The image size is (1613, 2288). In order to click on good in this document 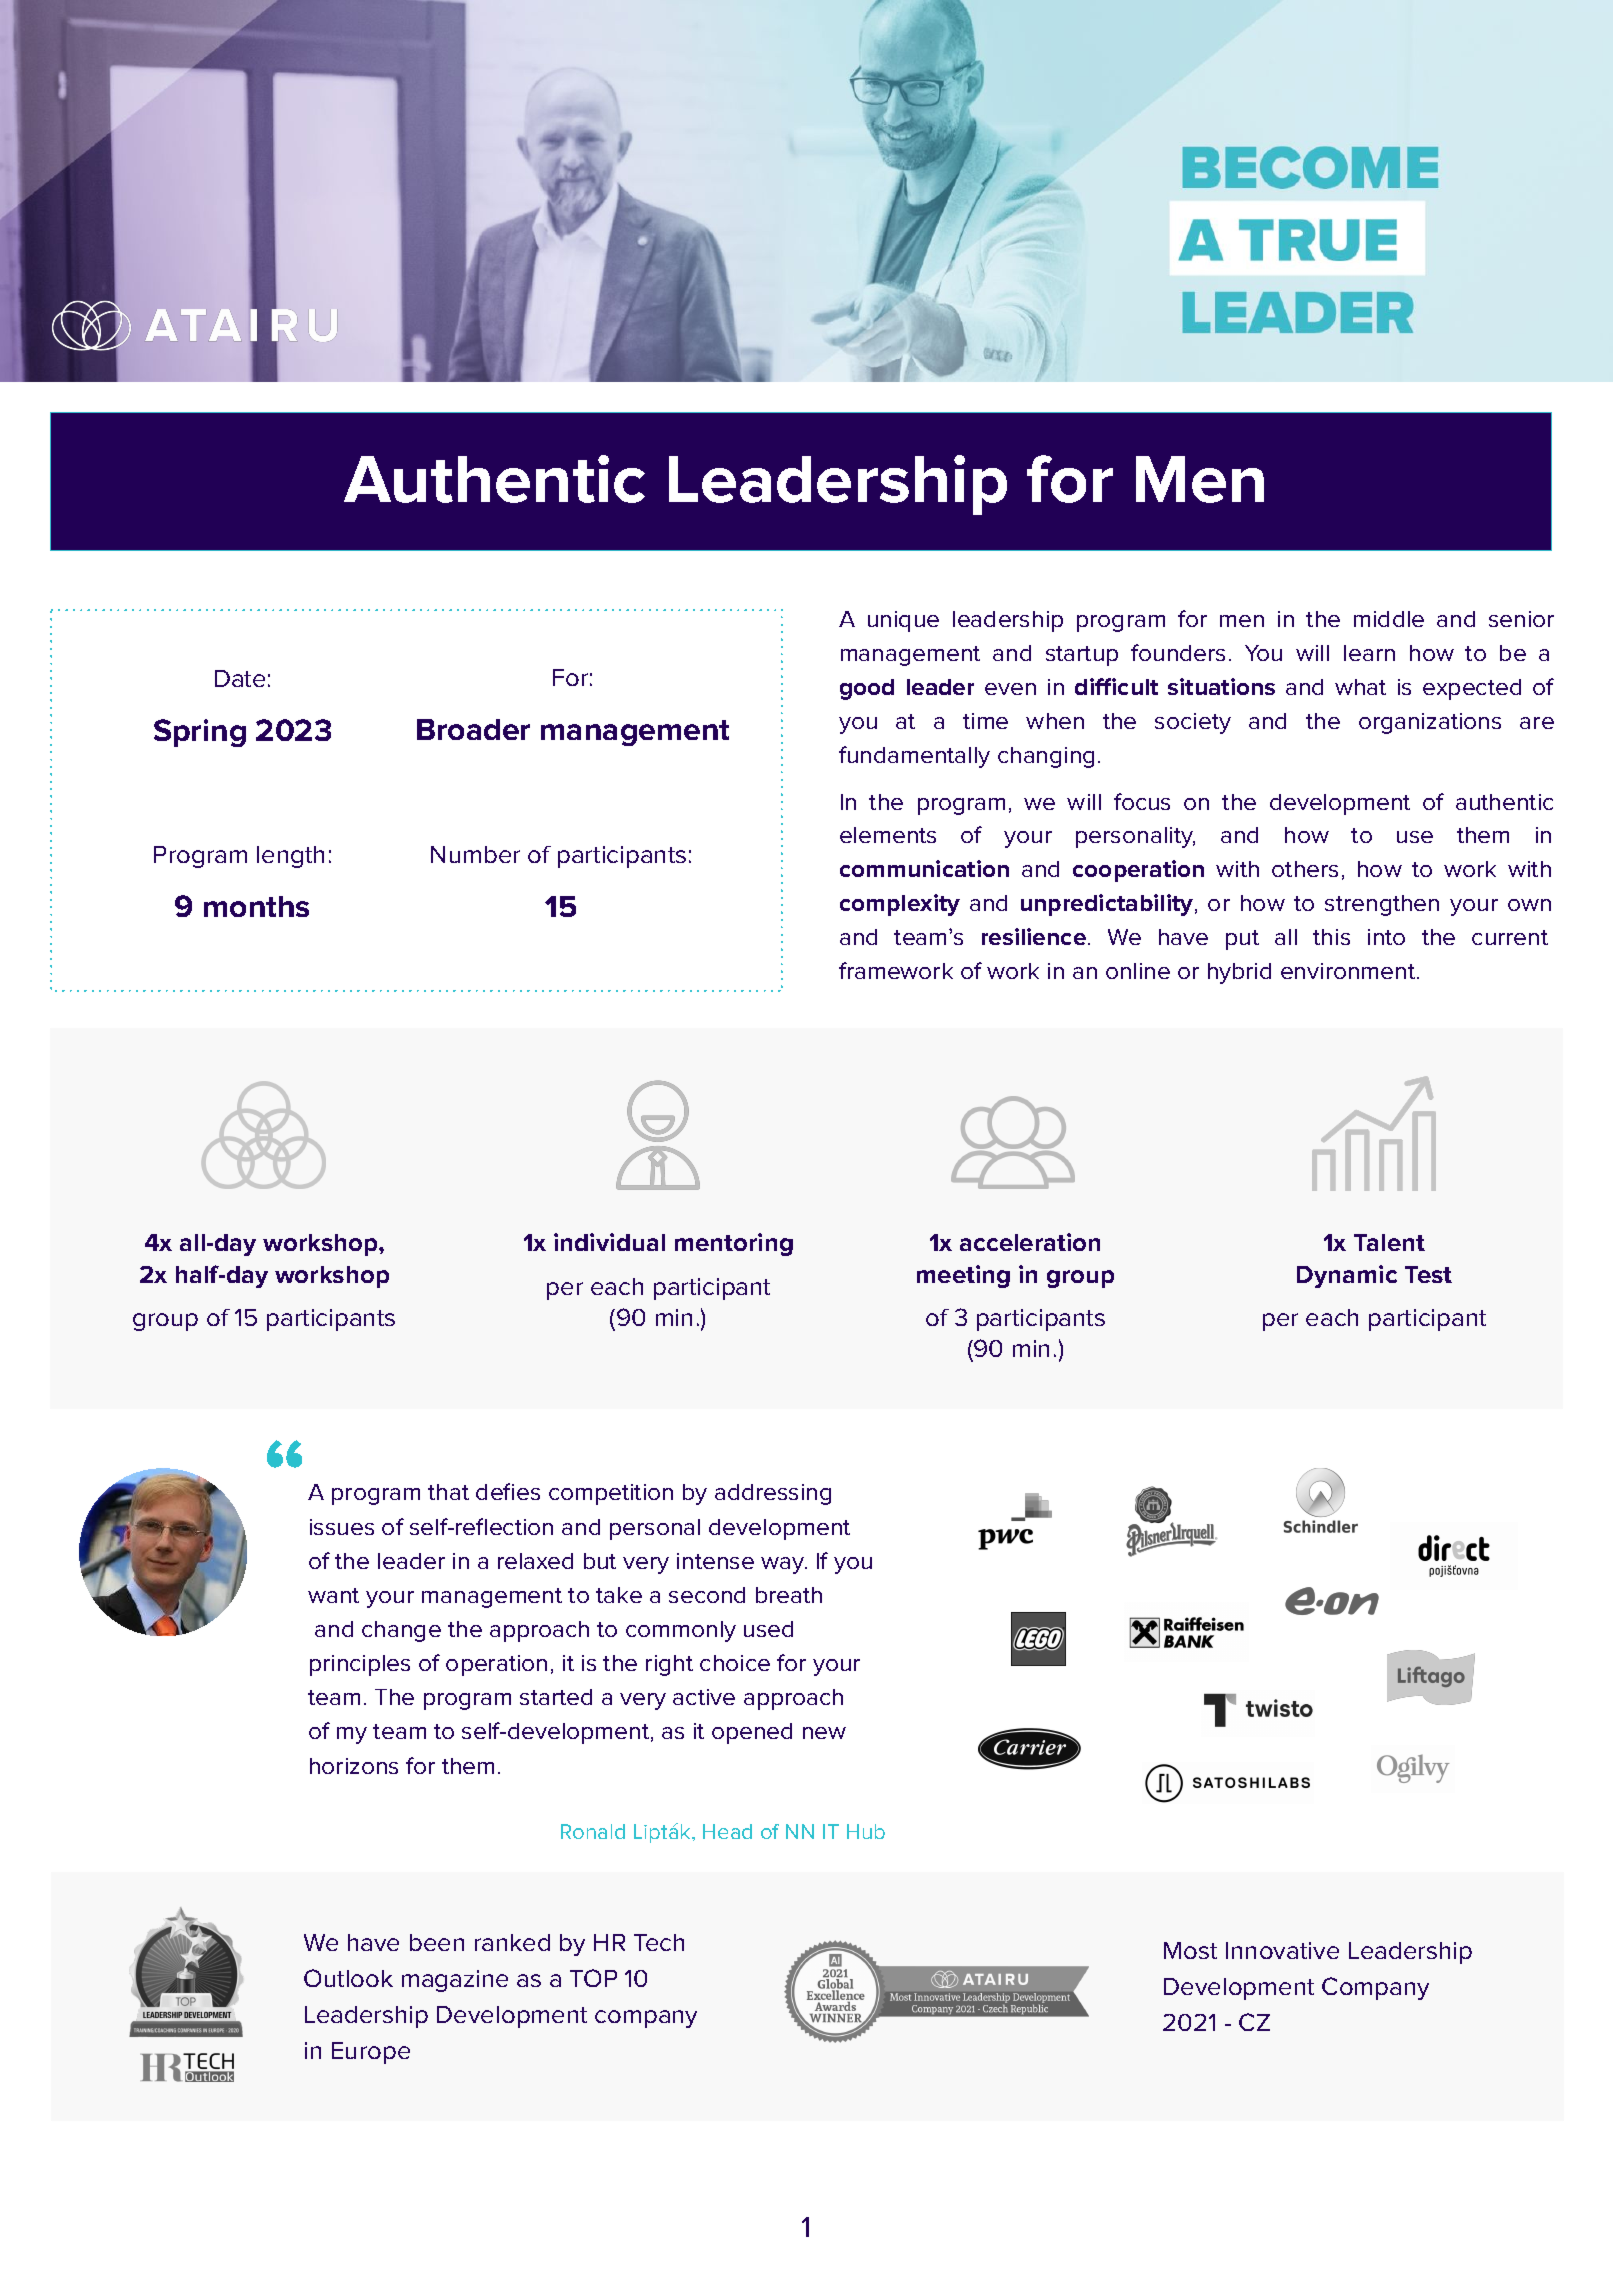, I will do `click(867, 689)`.
